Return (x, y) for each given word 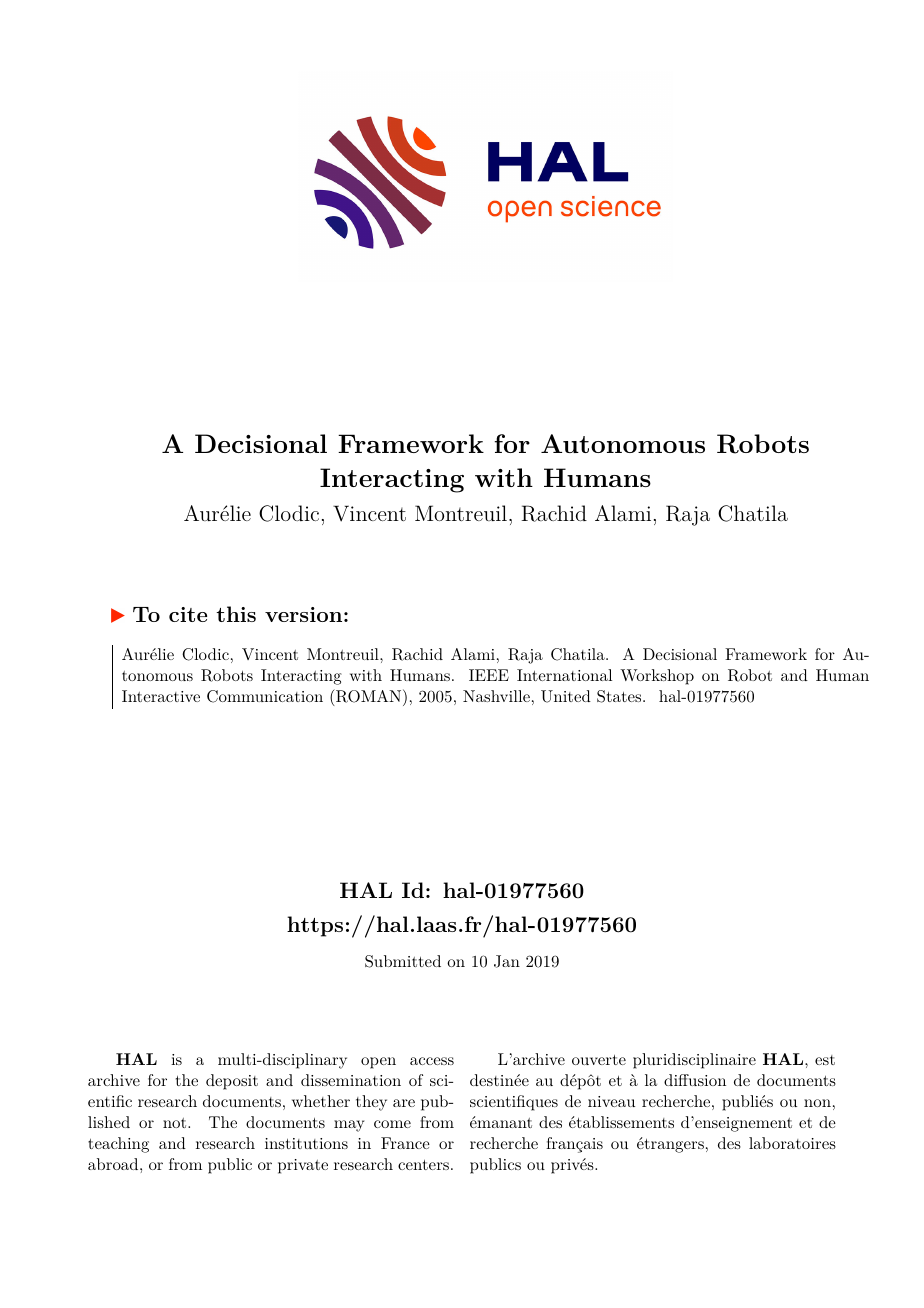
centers (423, 1165)
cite (188, 614)
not (176, 1123)
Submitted (403, 961)
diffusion (695, 1080)
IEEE (489, 675)
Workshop (657, 677)
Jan (507, 961)
